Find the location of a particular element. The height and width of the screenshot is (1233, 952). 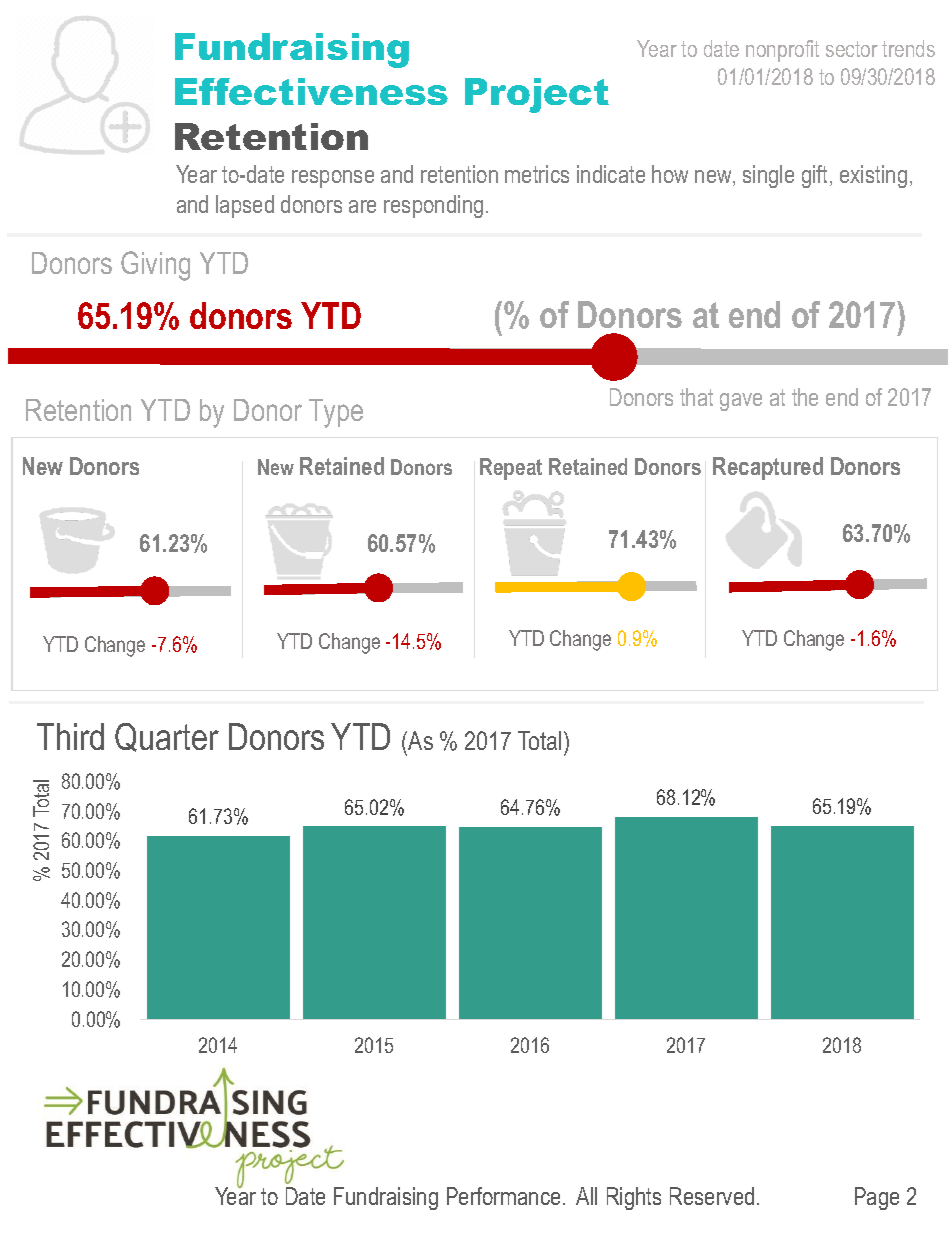

Page is located at coordinates (877, 1198).
